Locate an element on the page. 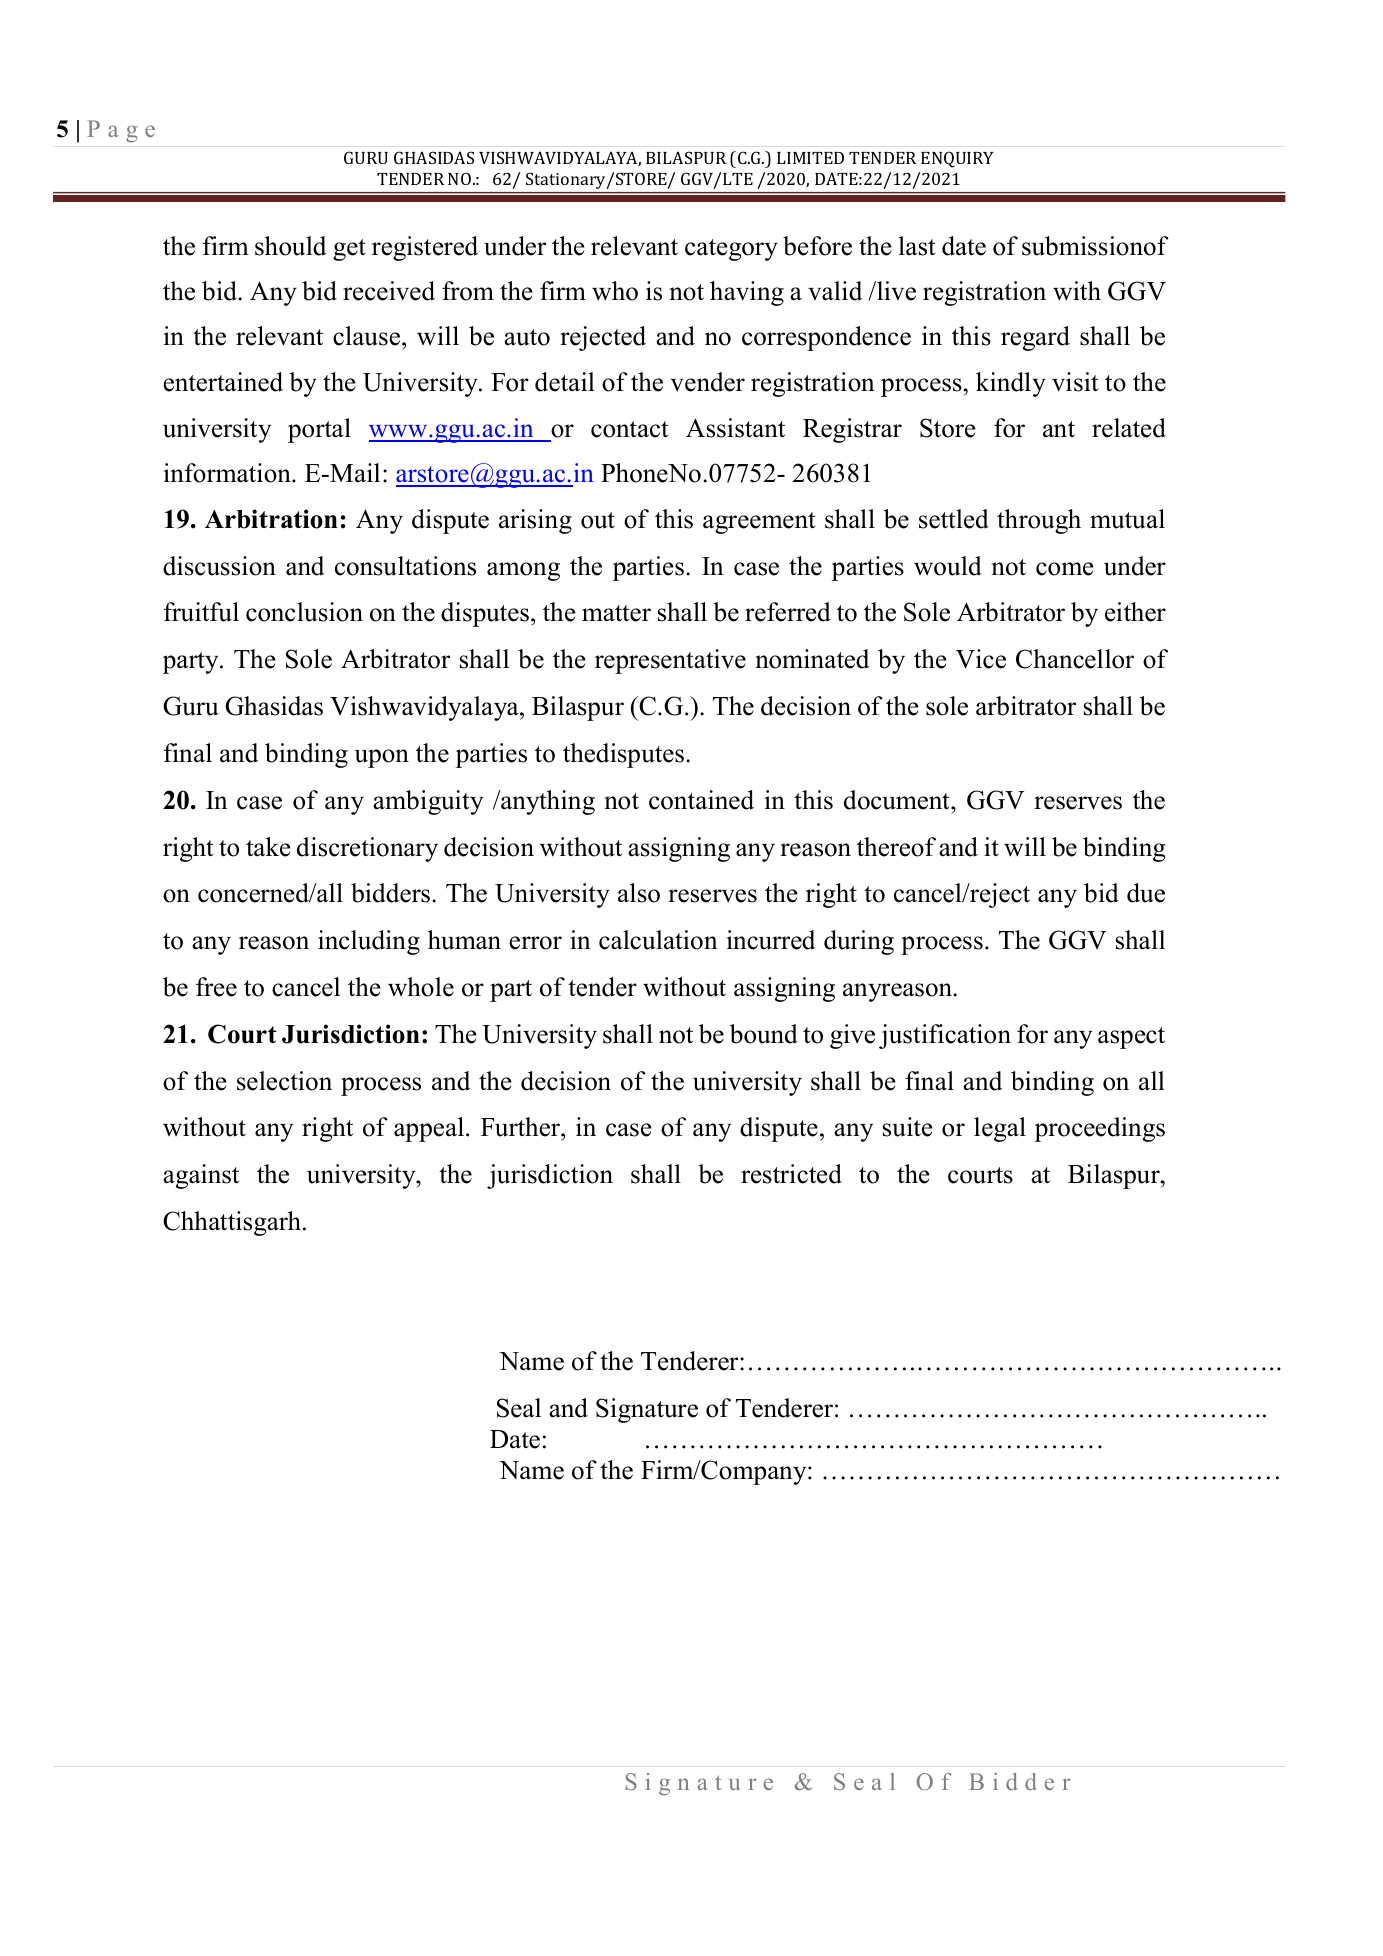 The image size is (1383, 1956). ENQUIRY is located at coordinates (957, 159).
